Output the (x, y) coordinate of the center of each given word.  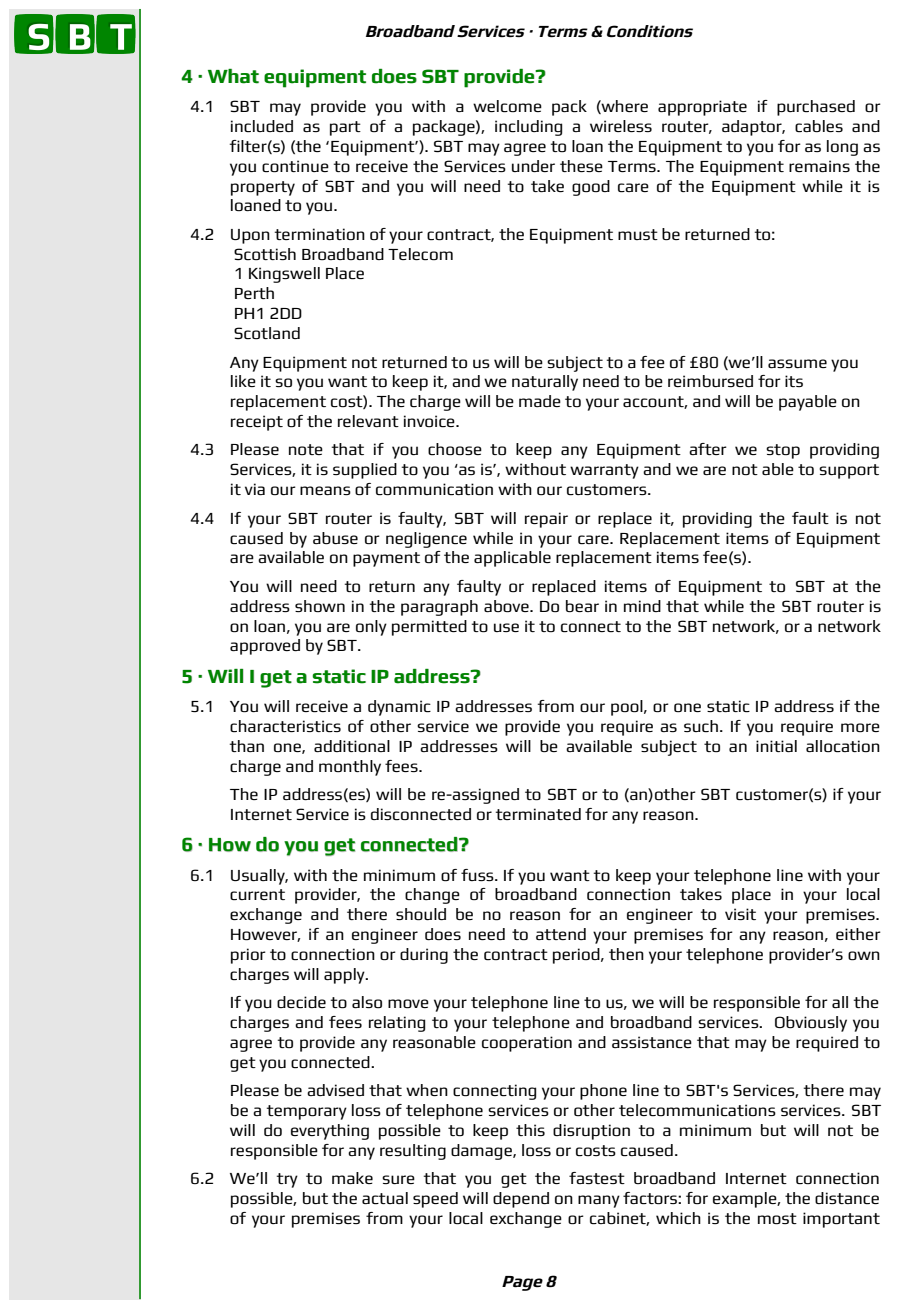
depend (521, 1200)
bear (582, 606)
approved (265, 647)
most (777, 1219)
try (287, 1180)
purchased (816, 108)
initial (776, 746)
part (345, 128)
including (528, 128)
